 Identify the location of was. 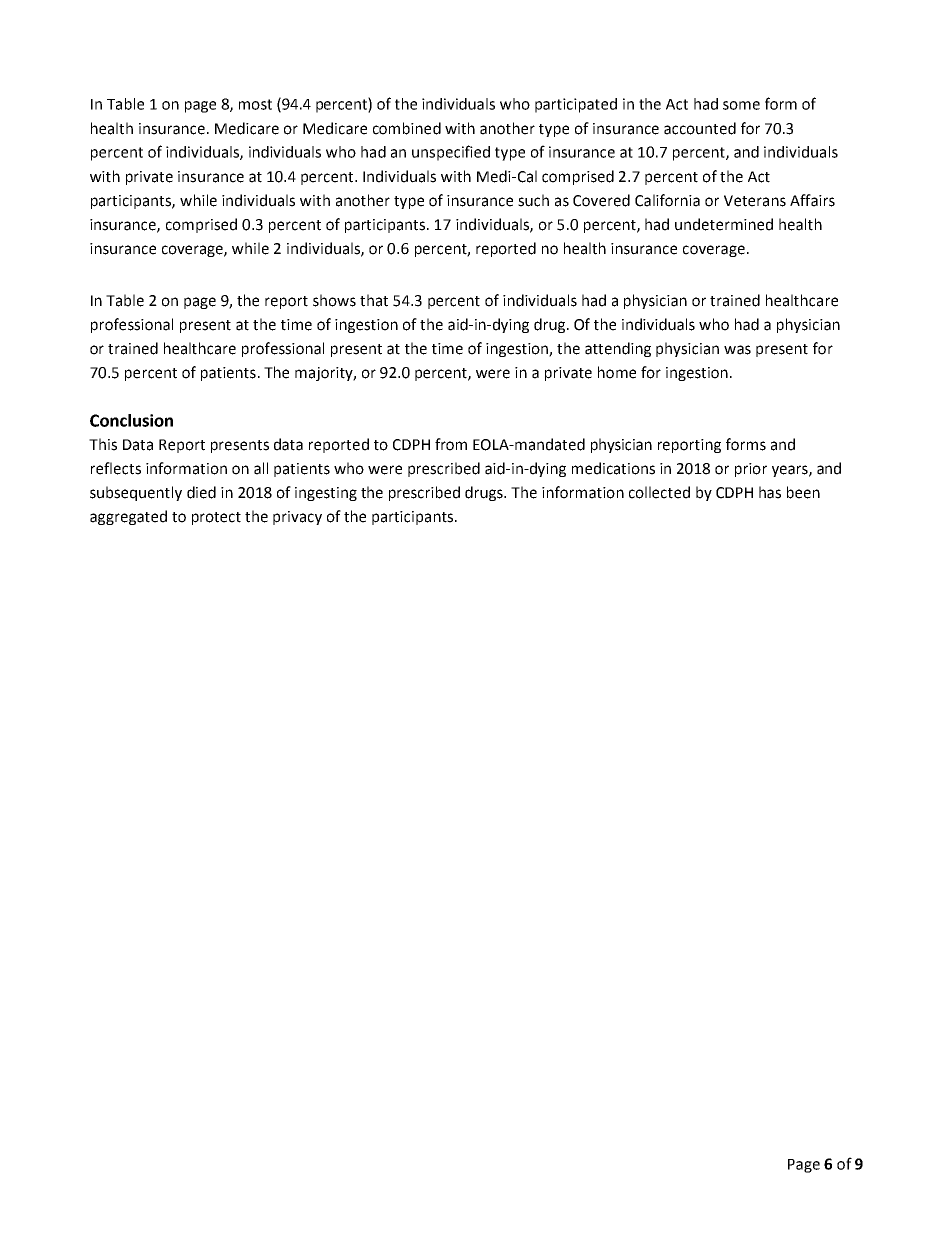
(737, 350).
